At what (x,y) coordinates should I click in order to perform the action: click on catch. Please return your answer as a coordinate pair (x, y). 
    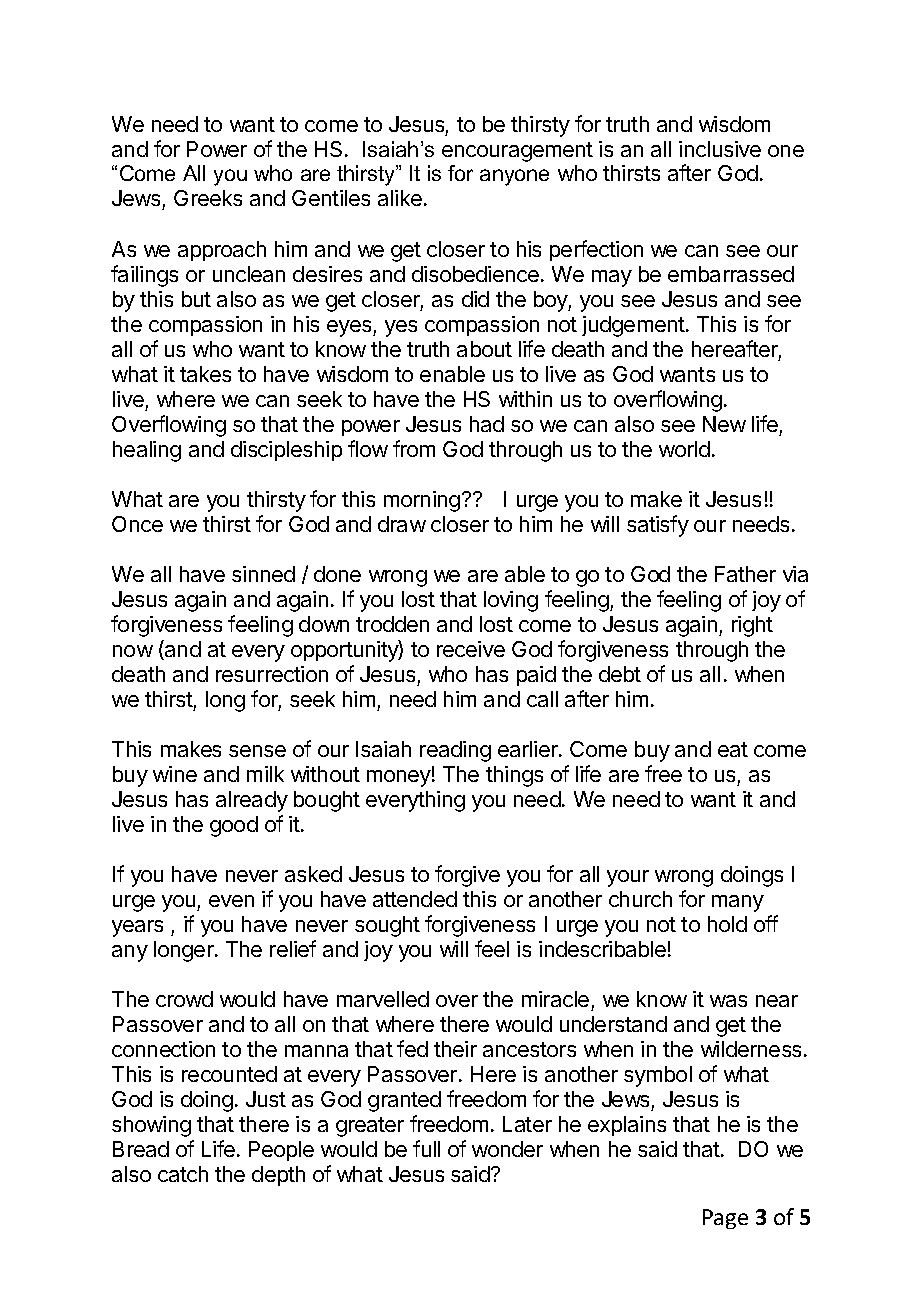
    Looking at the image, I should click on (183, 1174).
